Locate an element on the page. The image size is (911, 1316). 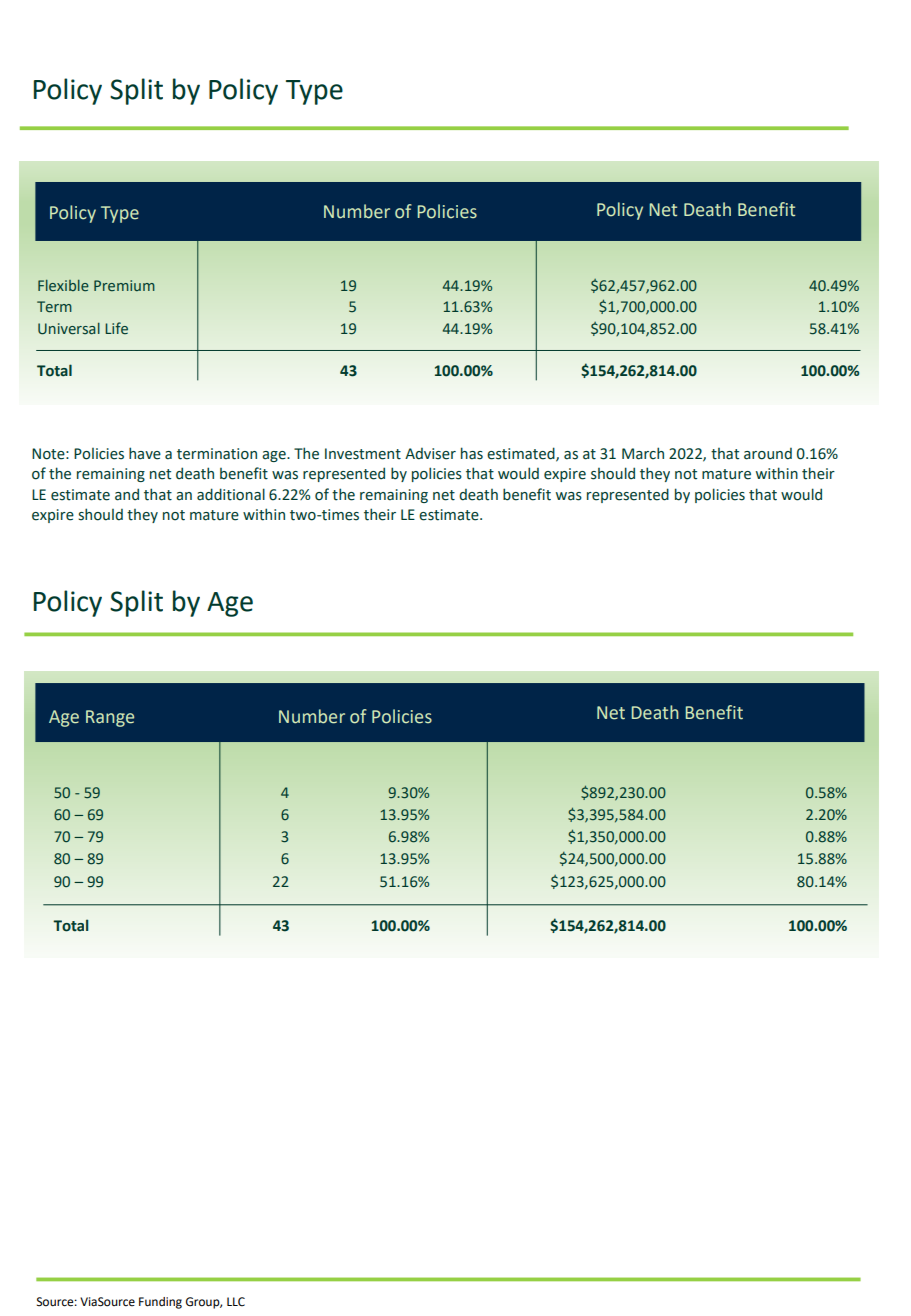
Life is located at coordinates (116, 328).
